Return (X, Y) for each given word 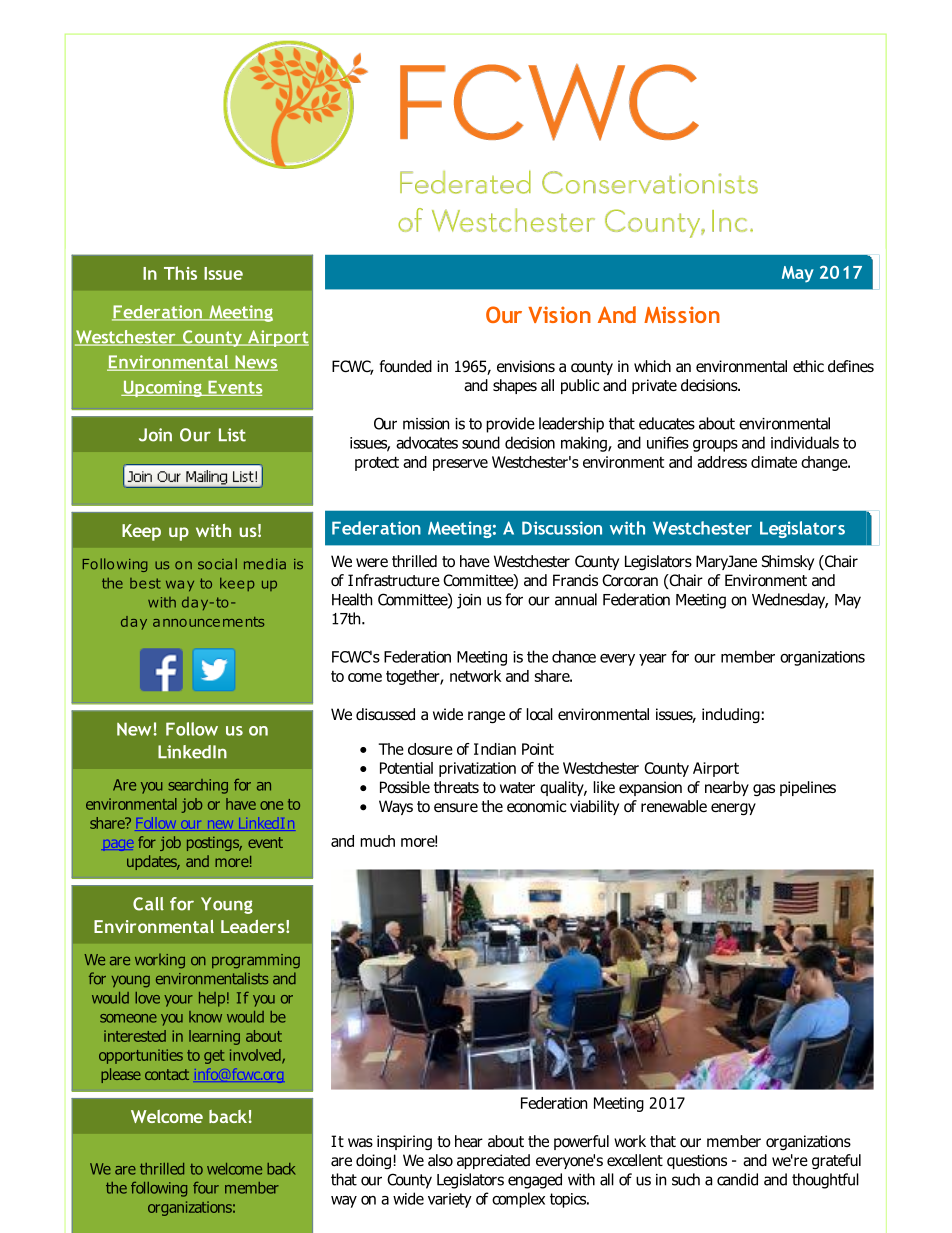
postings (214, 844)
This (180, 273)
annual (576, 599)
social (217, 564)
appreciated (493, 1161)
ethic (808, 366)
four (206, 1188)
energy (733, 809)
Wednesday (790, 601)
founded (405, 366)
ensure (456, 807)
